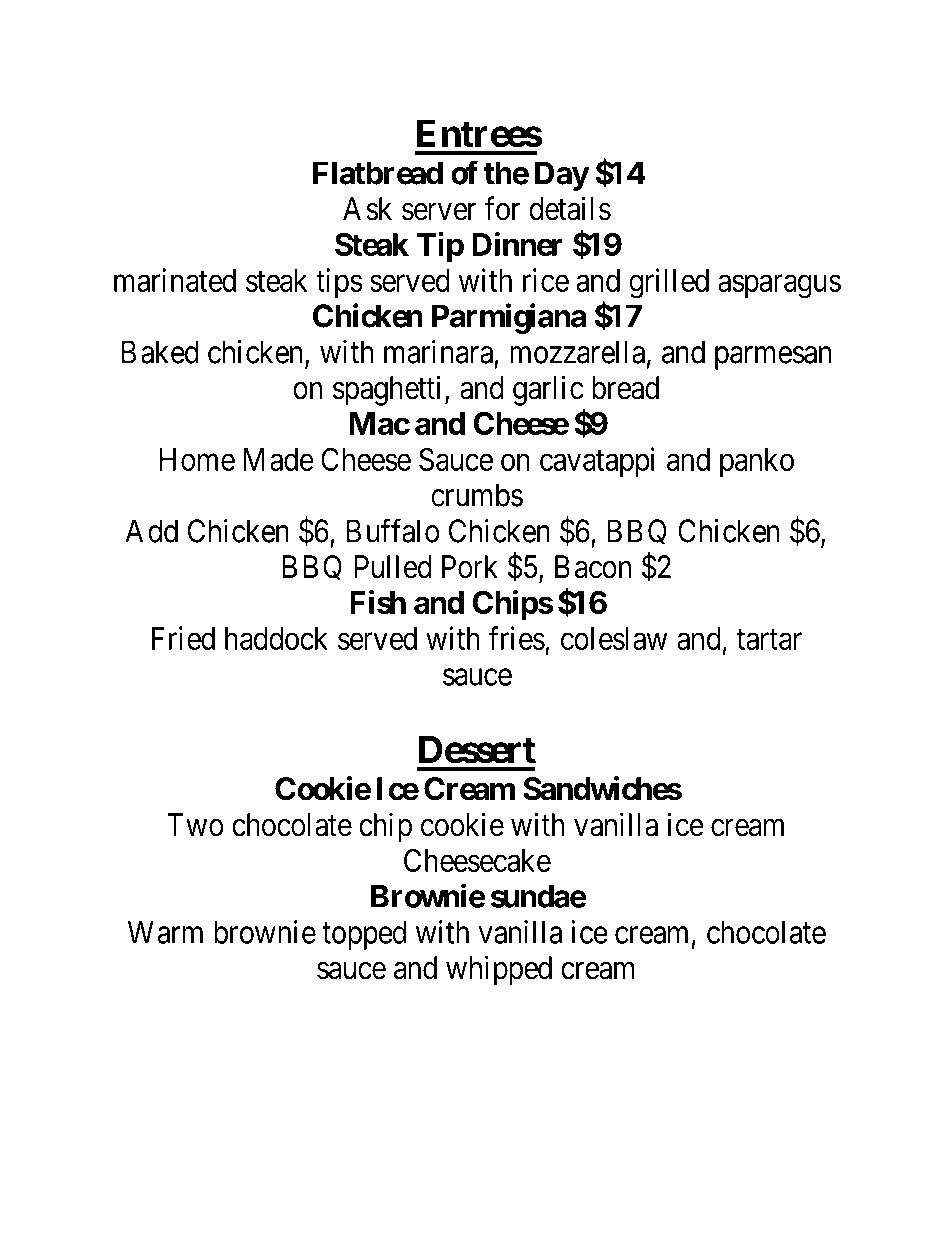 Image resolution: width=952 pixels, height=1233 pixels. I want to click on Ask, so click(367, 209).
